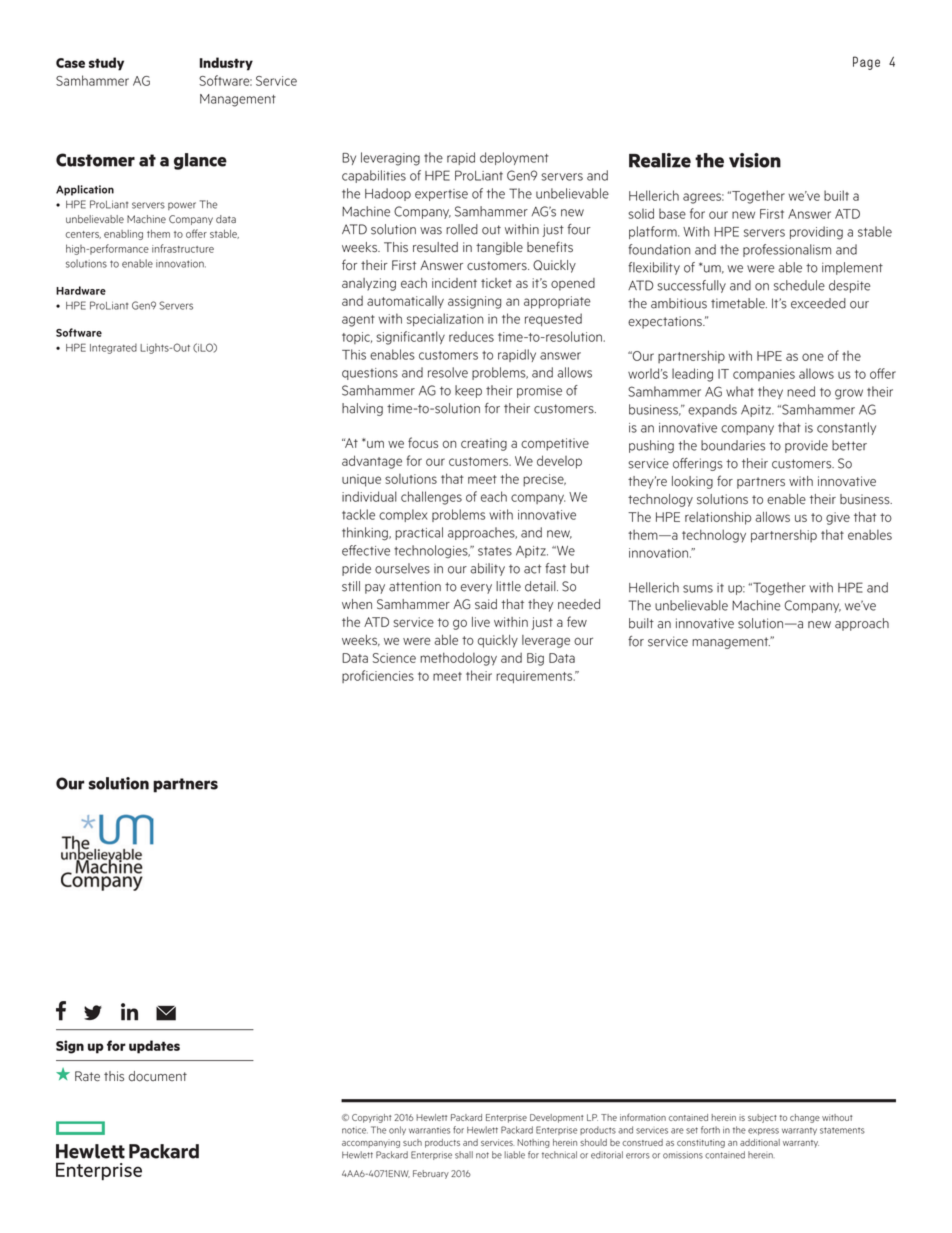  I want to click on provide, so click(806, 446).
